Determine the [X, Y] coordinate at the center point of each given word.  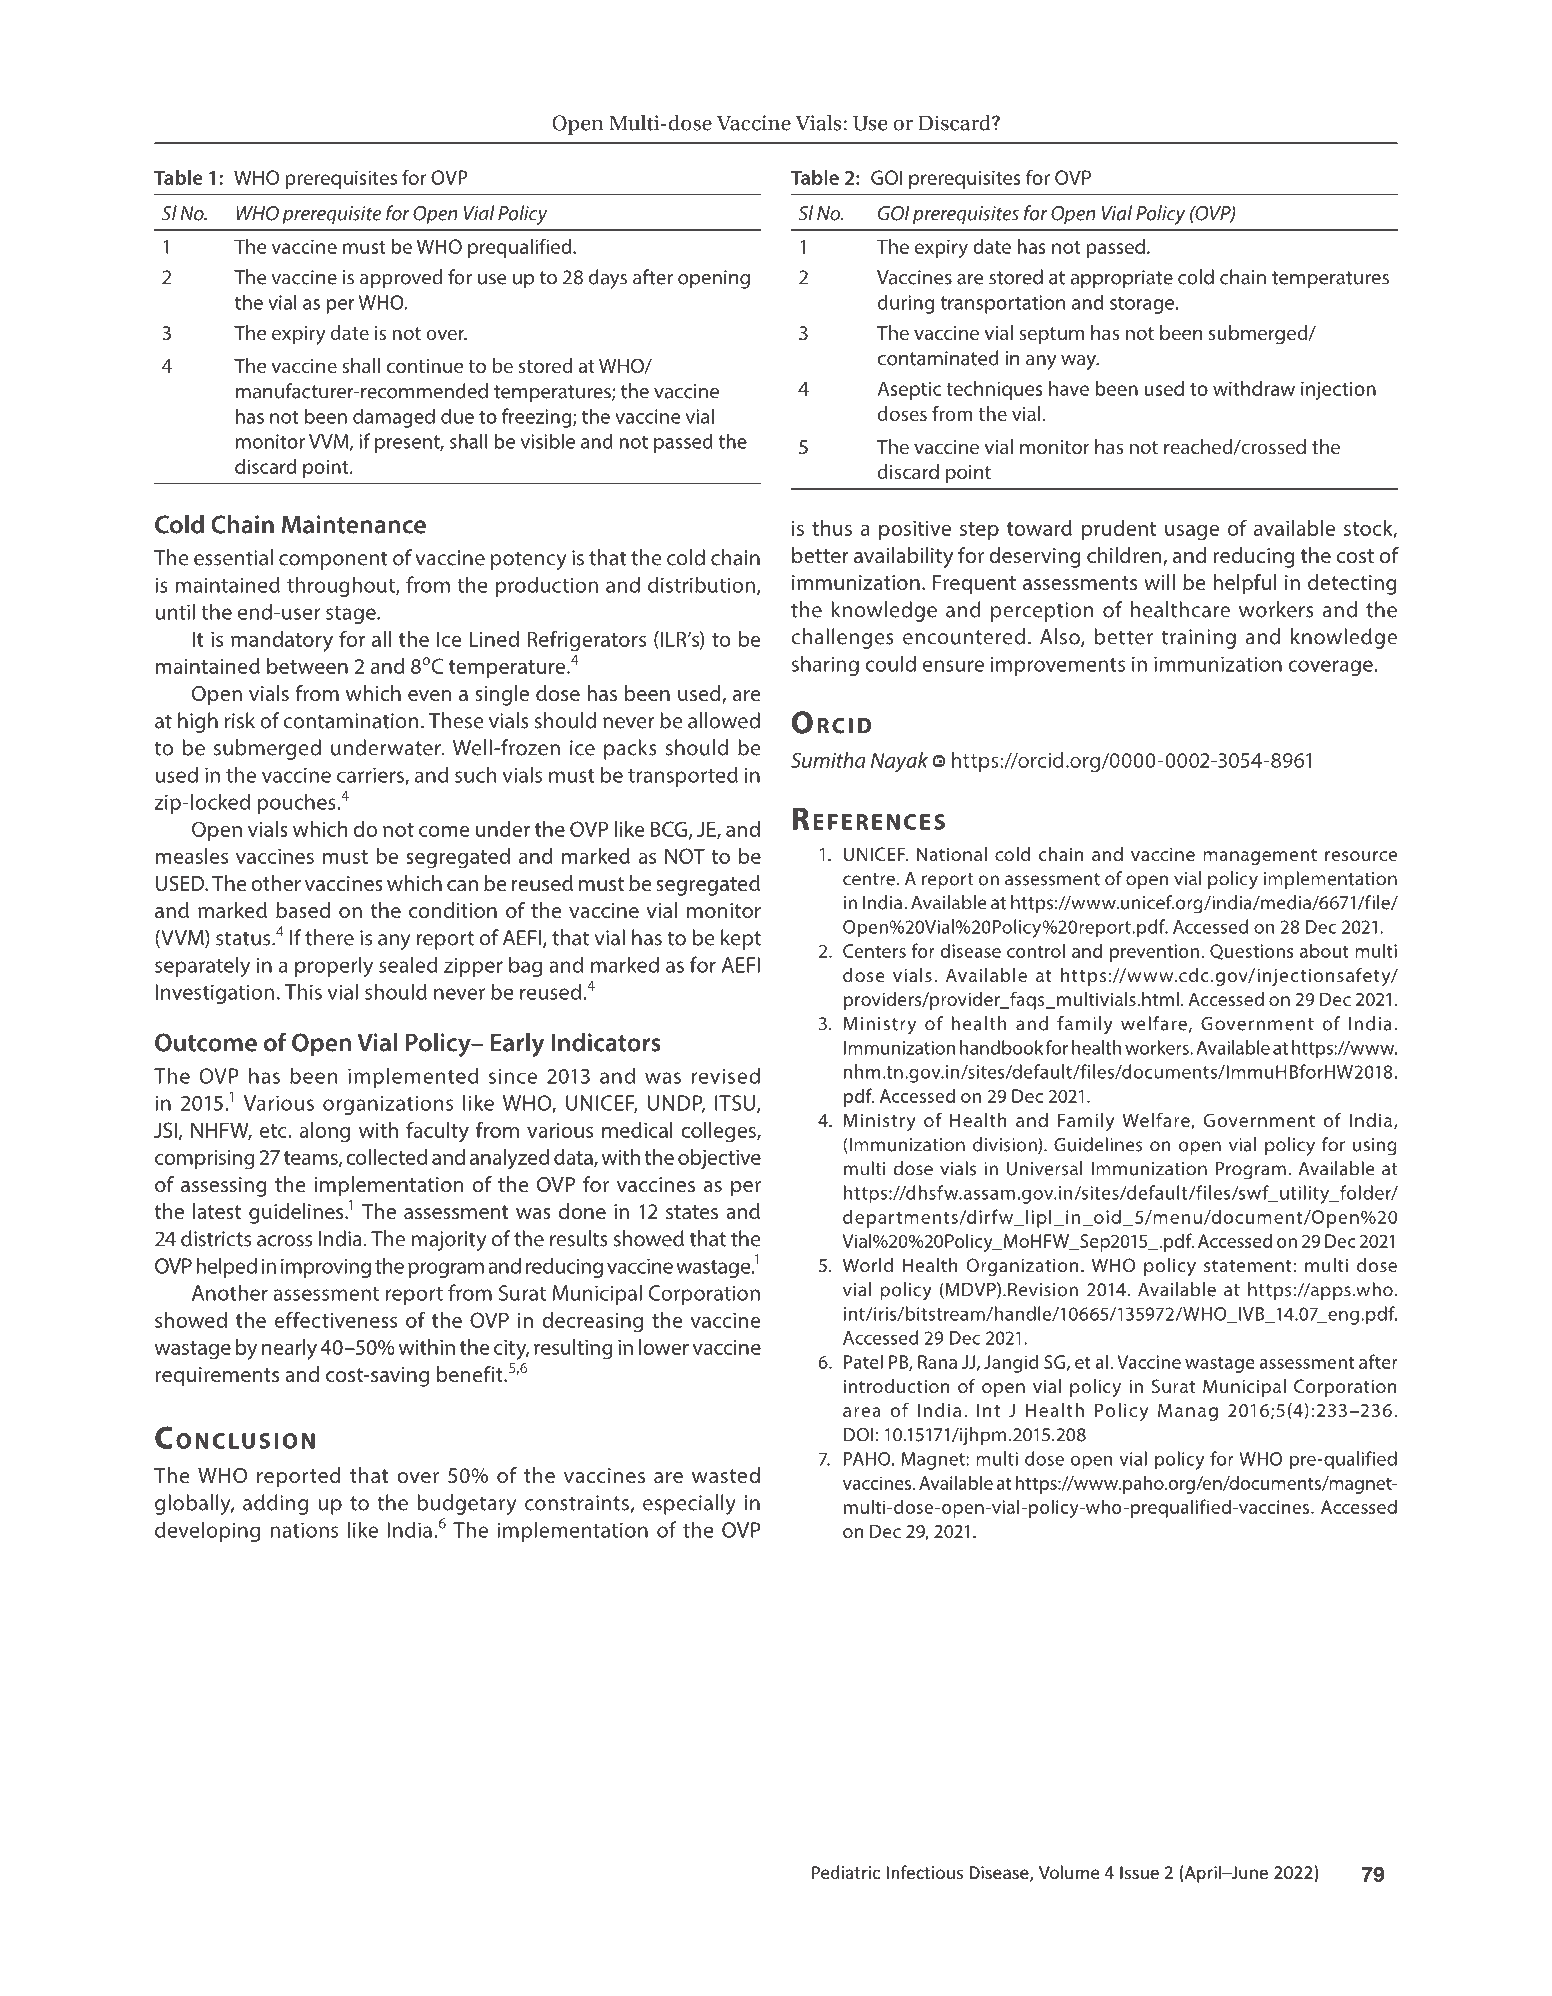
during [906, 304]
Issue [1139, 1872]
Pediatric [846, 1872]
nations [304, 1530]
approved [401, 279]
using [1375, 1147]
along [324, 1132]
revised [726, 1075]
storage [1143, 305]
